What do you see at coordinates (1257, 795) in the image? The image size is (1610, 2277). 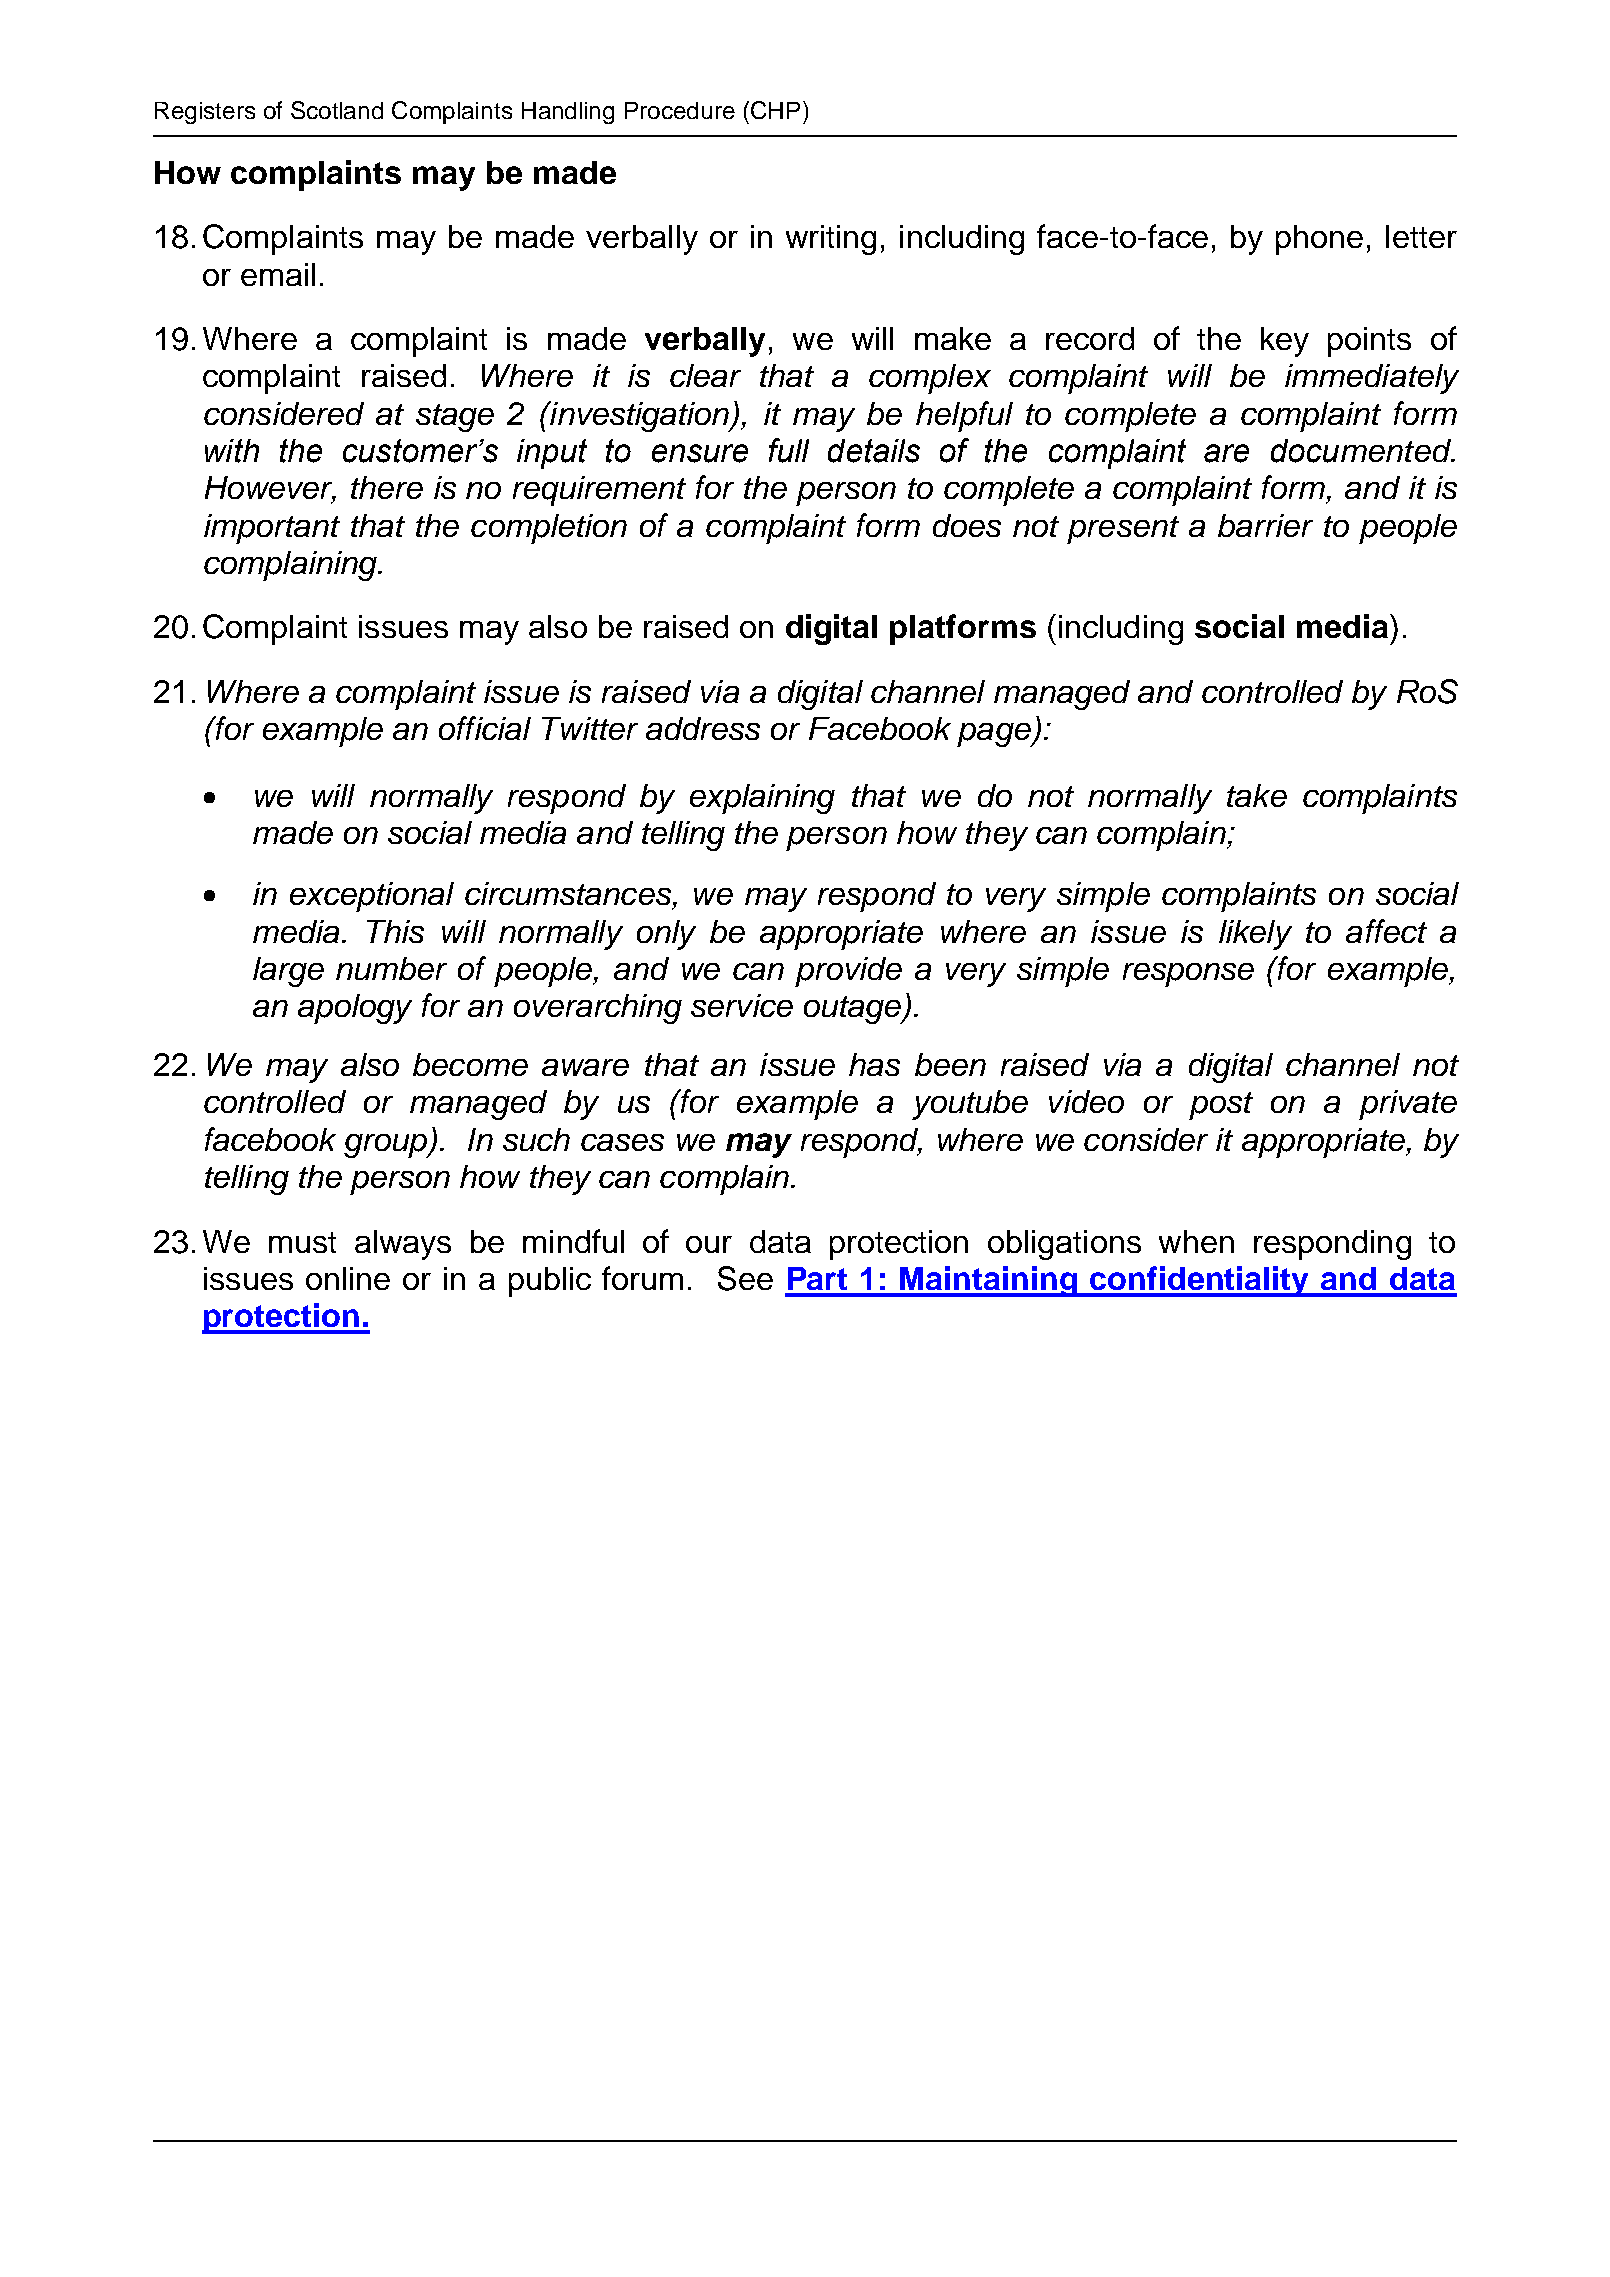 I see `take` at bounding box center [1257, 795].
